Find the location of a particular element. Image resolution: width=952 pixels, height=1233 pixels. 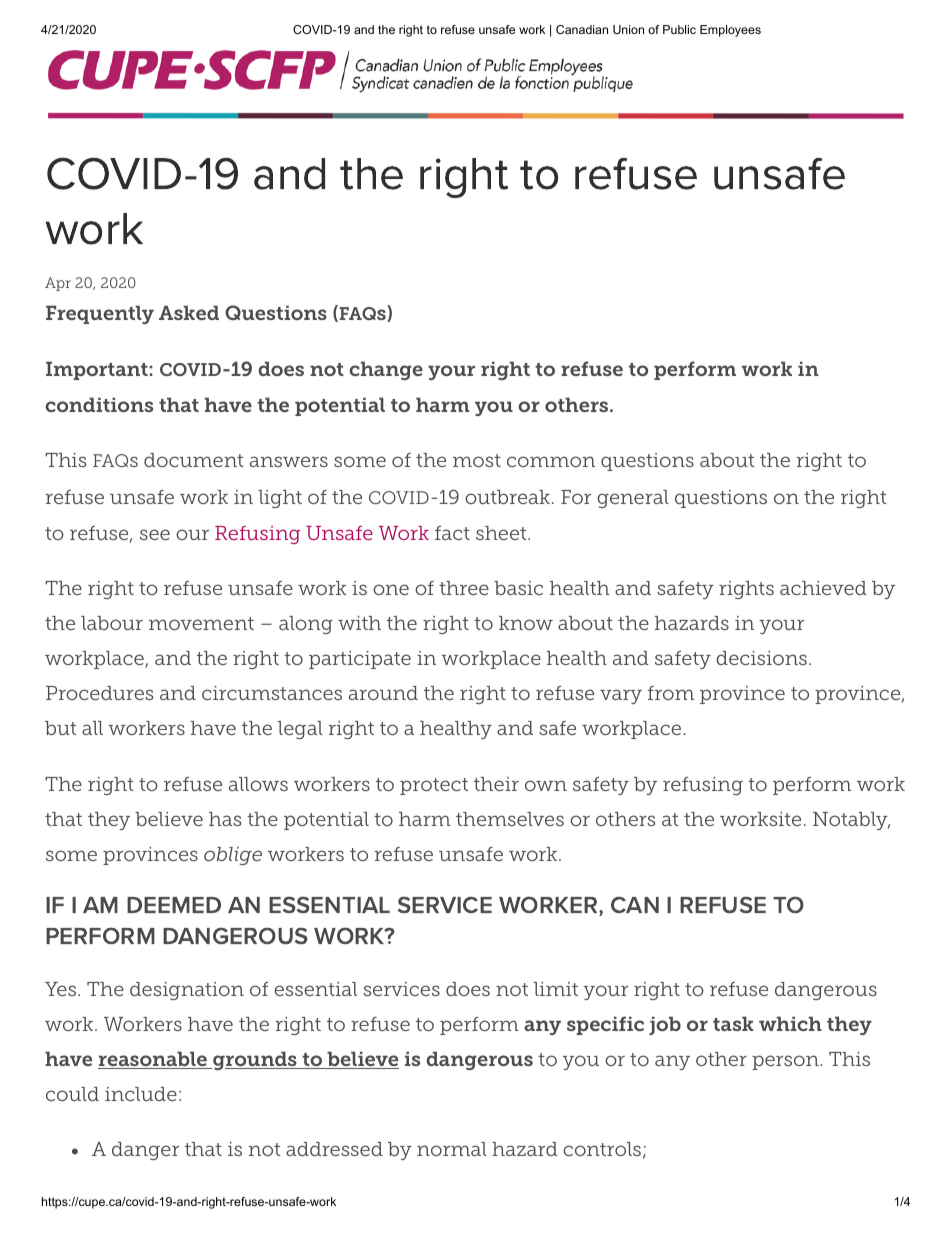

include is located at coordinates (141, 1094).
